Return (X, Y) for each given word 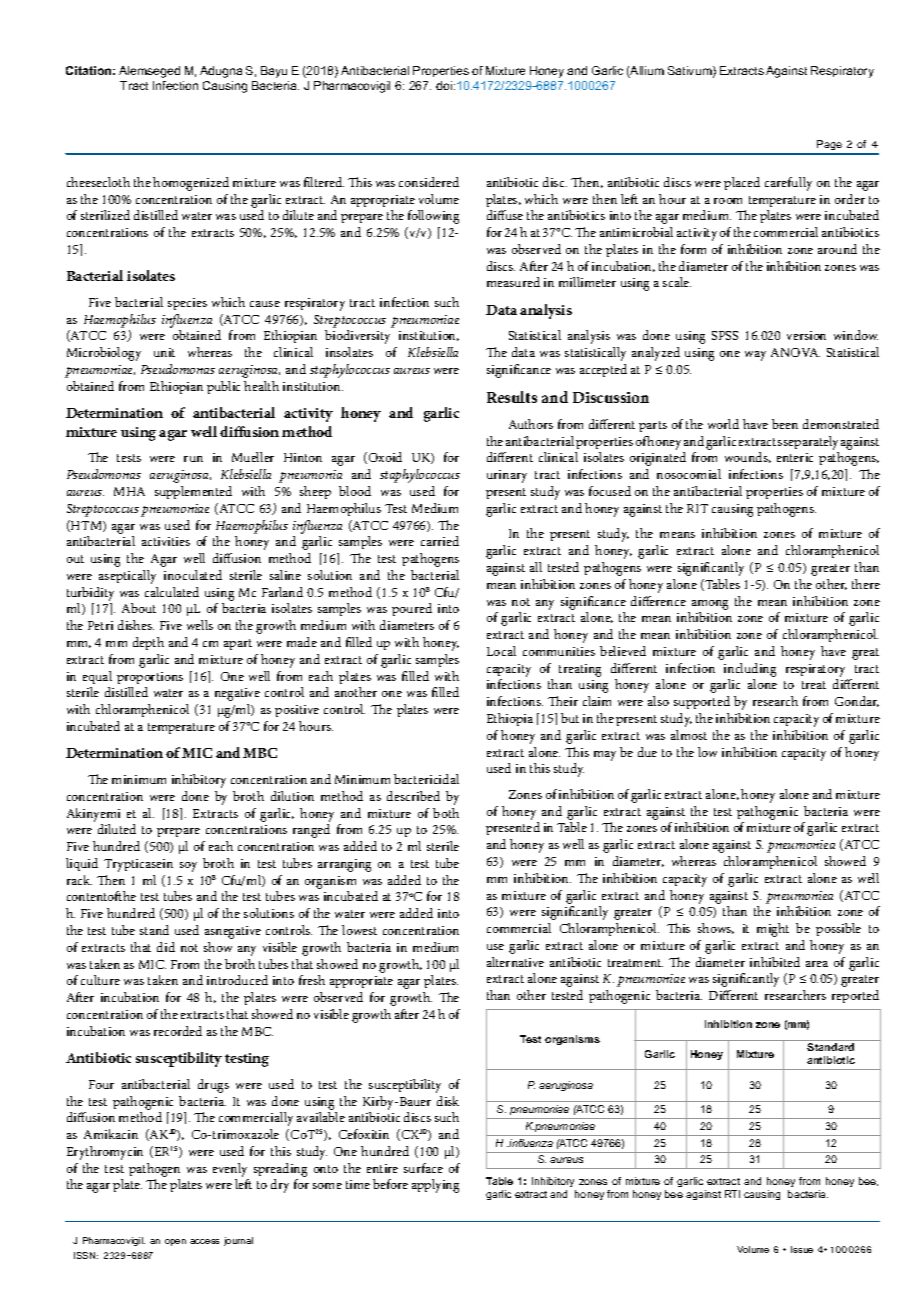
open (175, 1242)
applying (435, 1186)
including (750, 670)
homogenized (191, 184)
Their (563, 701)
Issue (802, 1249)
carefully (788, 184)
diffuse (505, 215)
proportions (150, 678)
